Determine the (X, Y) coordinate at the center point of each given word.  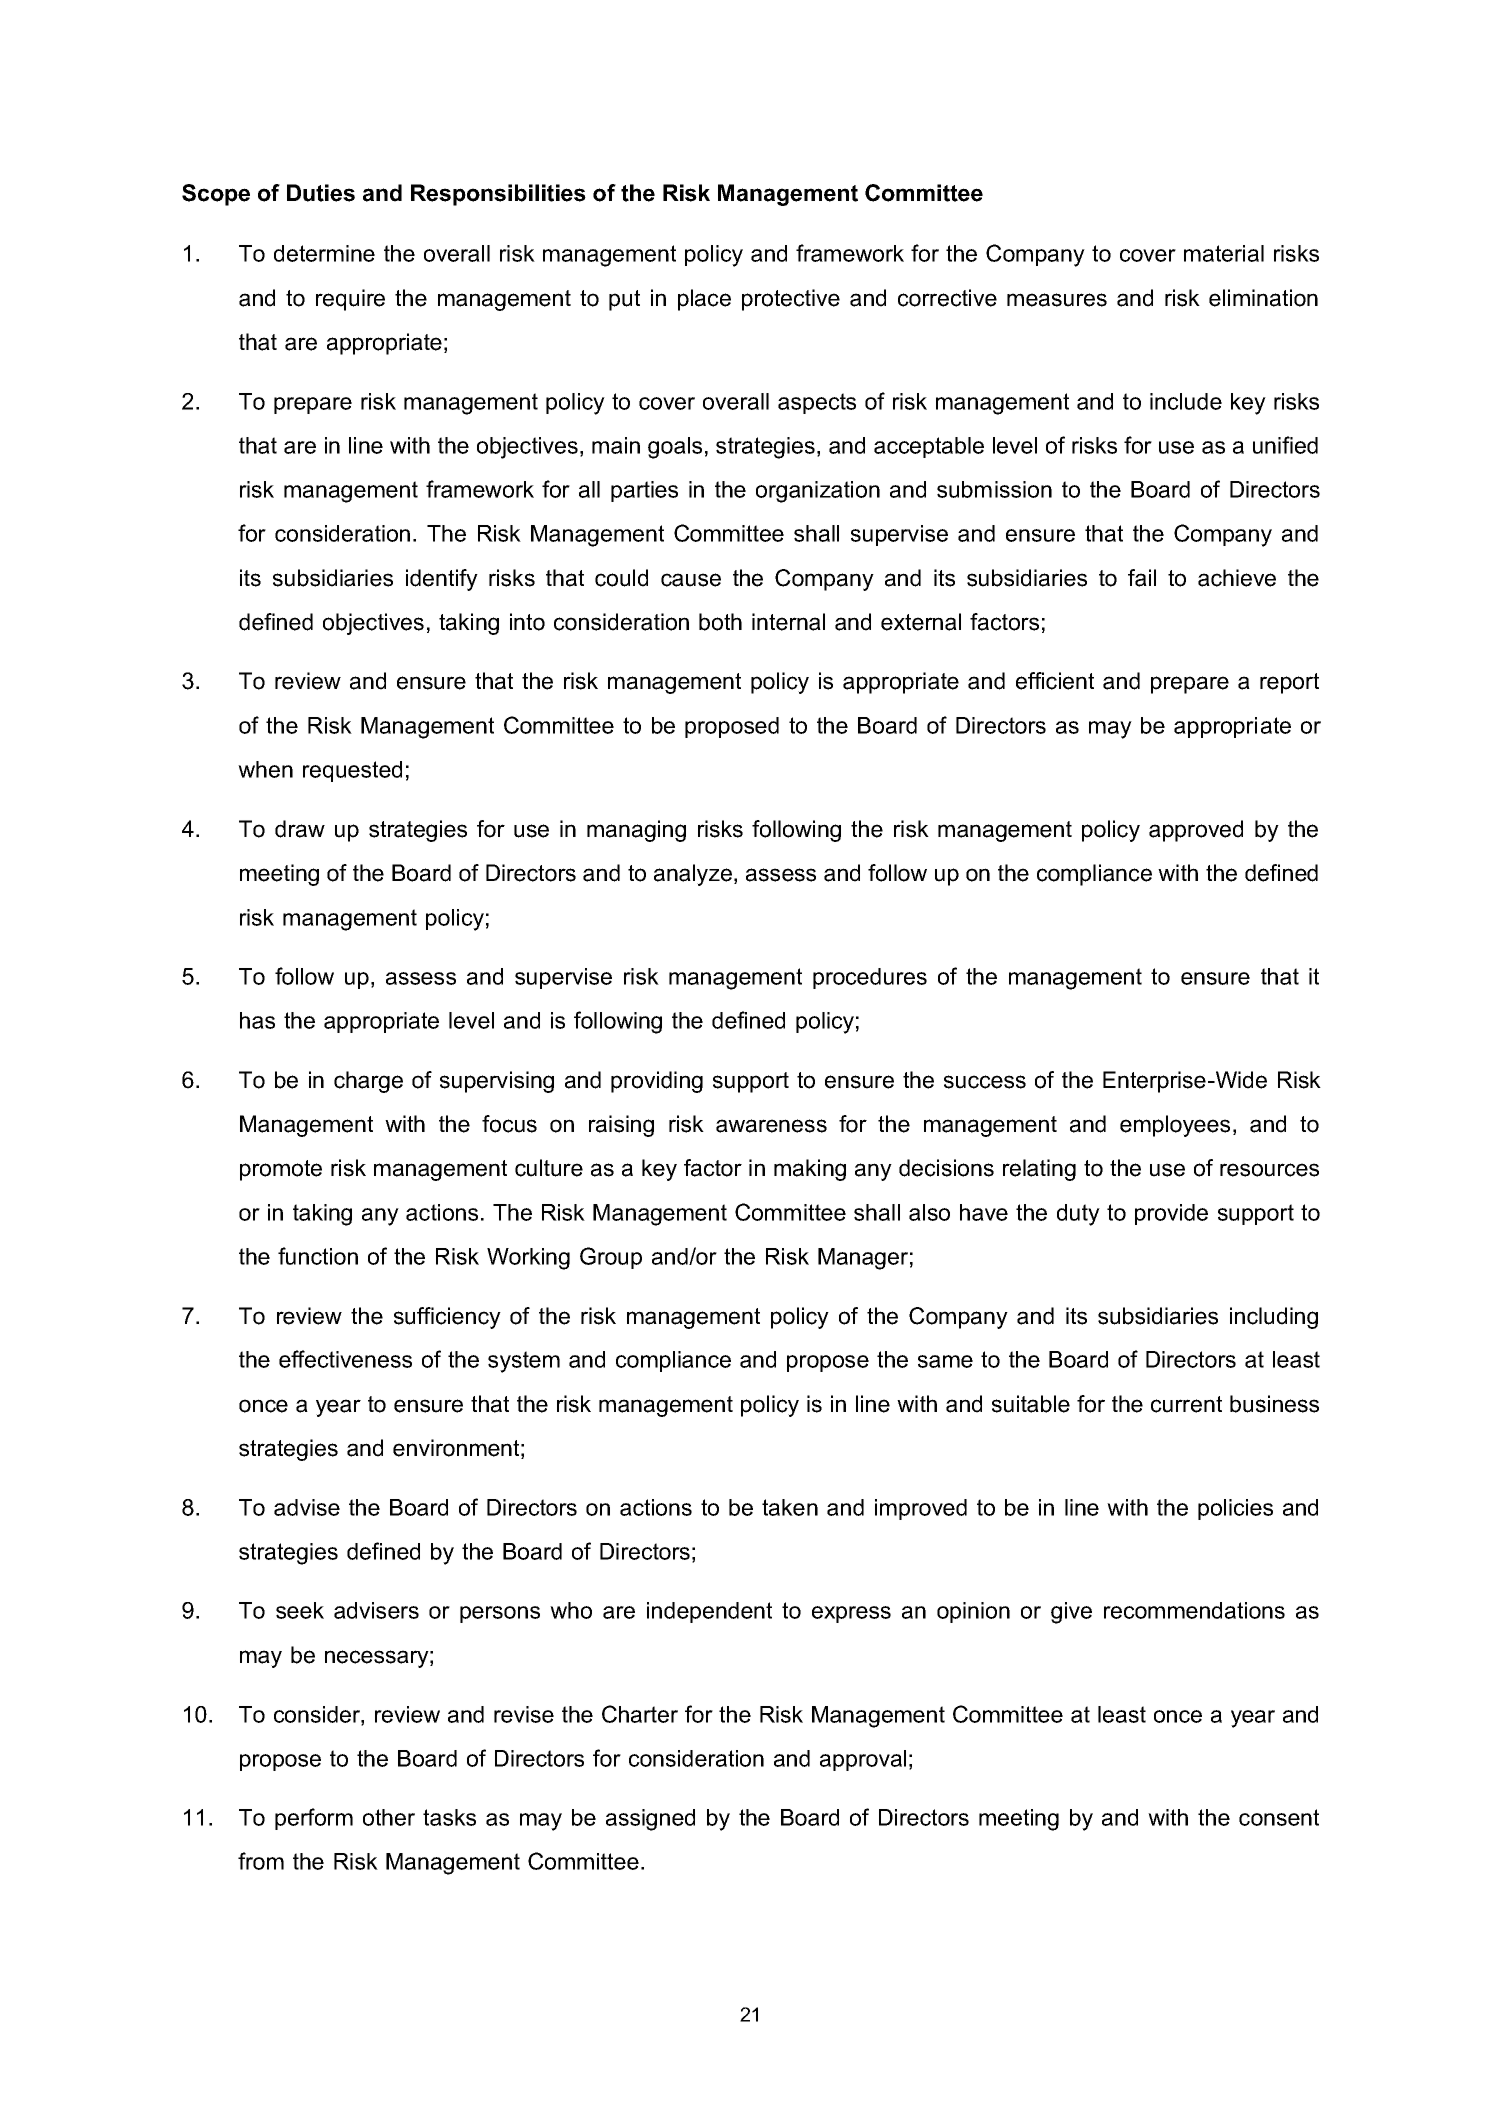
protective (791, 300)
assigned (650, 1820)
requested (352, 771)
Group (611, 1258)
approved (1196, 831)
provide (1171, 1214)
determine (324, 253)
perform (314, 1819)
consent (1279, 1817)
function (318, 1256)
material (1224, 253)
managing (636, 831)
